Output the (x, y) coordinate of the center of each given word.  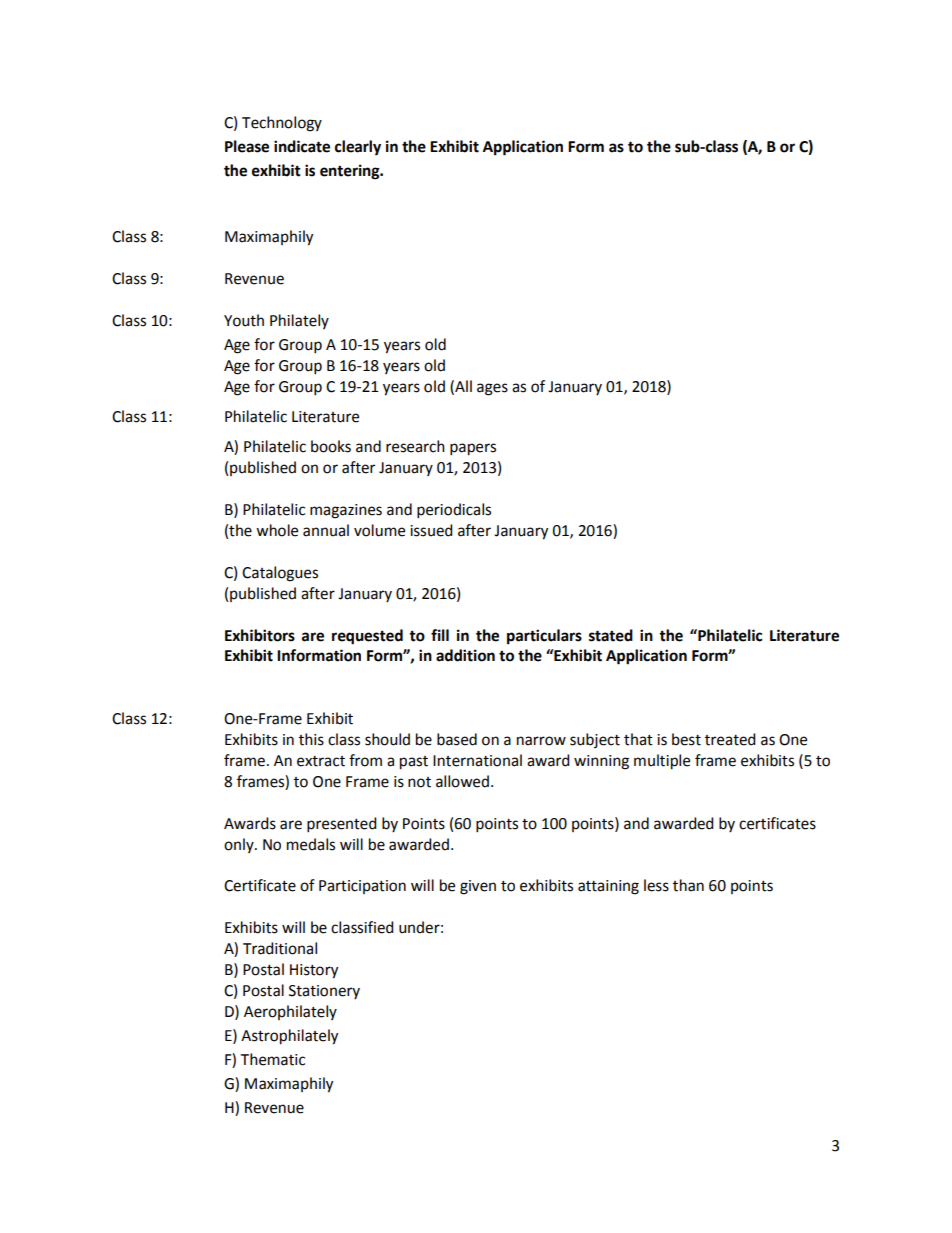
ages (492, 389)
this (311, 739)
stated (611, 635)
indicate (302, 146)
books (331, 446)
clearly (358, 148)
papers (473, 449)
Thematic (273, 1059)
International (477, 760)
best (686, 739)
